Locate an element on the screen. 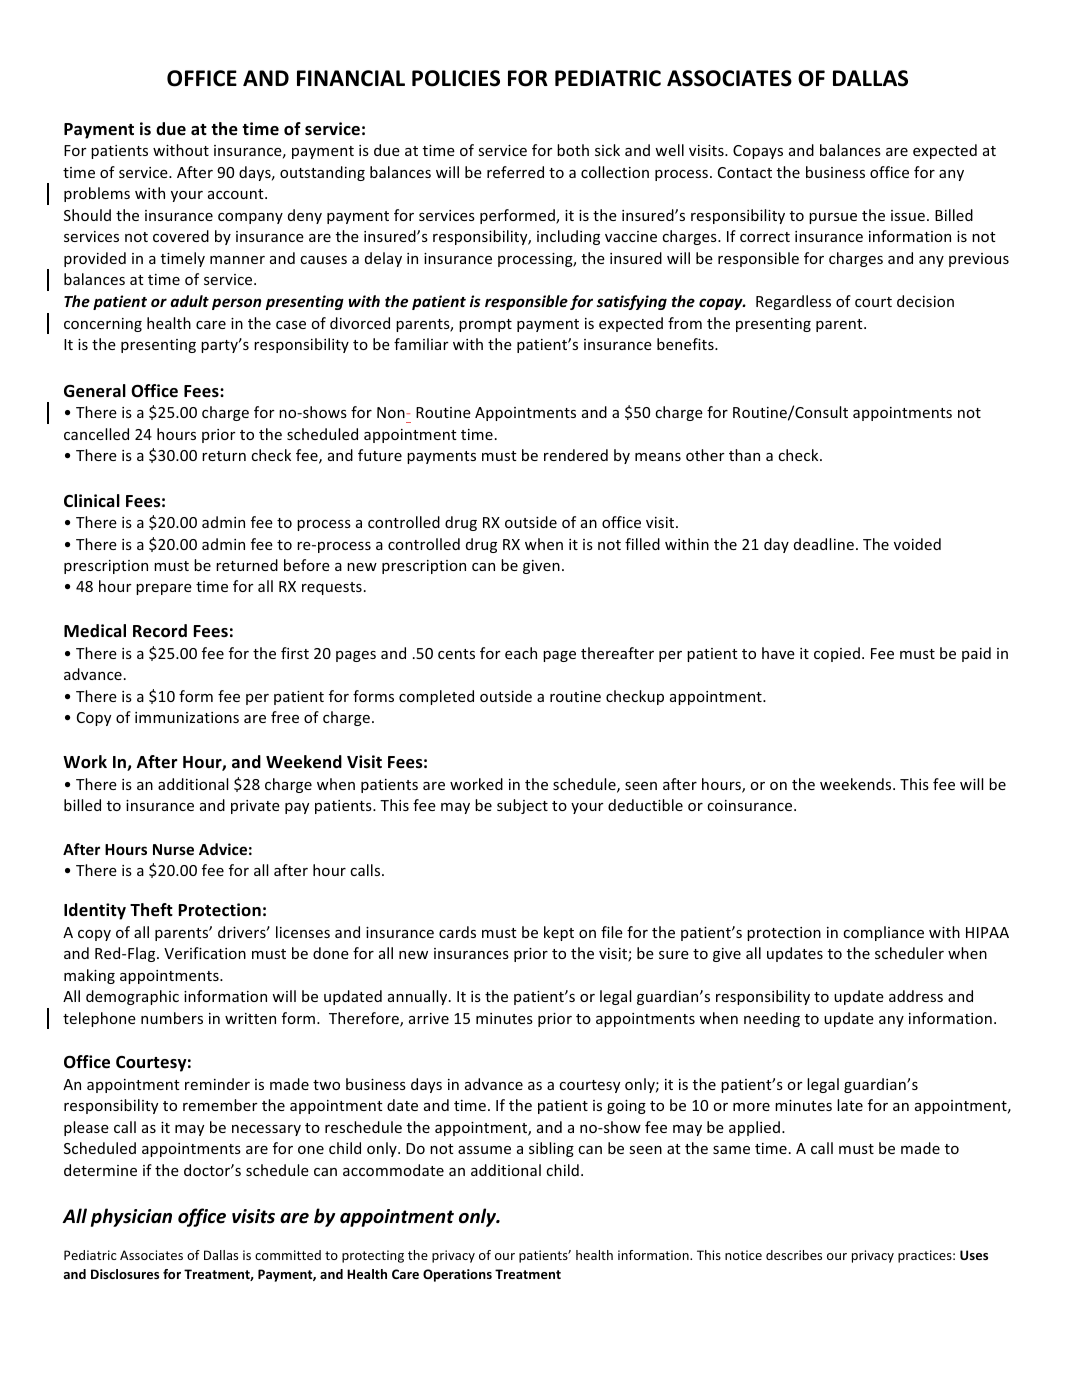 This screenshot has height=1392, width=1076. adult is located at coordinates (189, 301).
